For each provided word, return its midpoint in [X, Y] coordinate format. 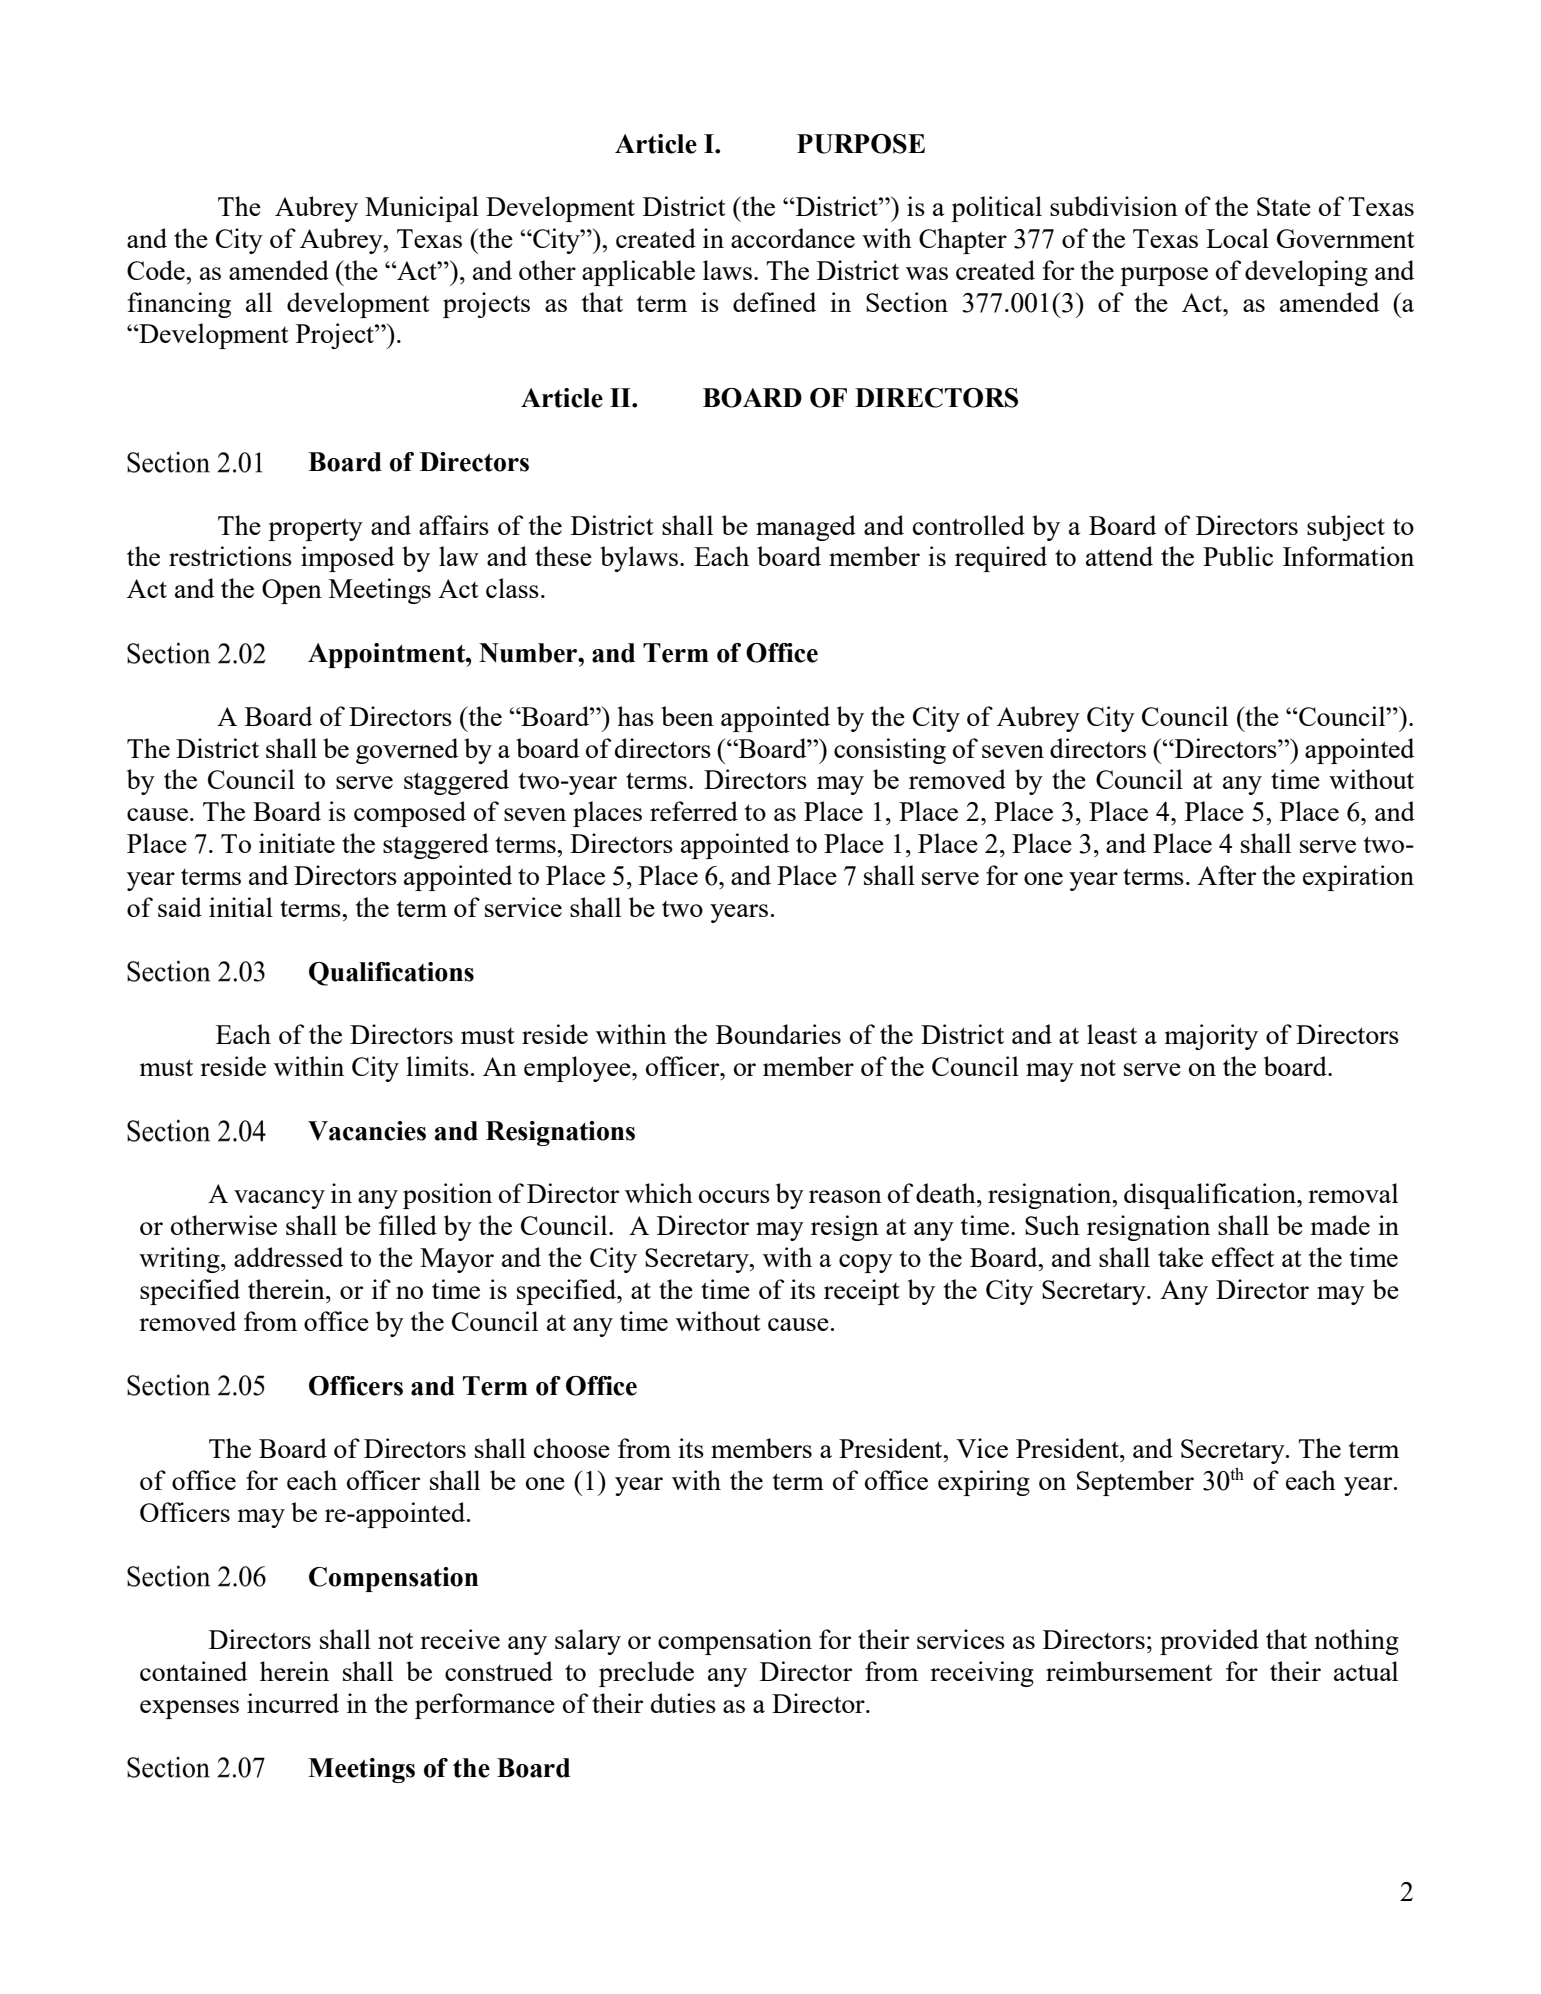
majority [1211, 1037]
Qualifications [391, 974]
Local [1237, 238]
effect [1243, 1257]
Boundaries [778, 1034]
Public [1238, 556]
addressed [288, 1257]
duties [683, 1703]
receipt [862, 1292]
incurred [293, 1703]
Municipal [422, 209]
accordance [793, 238]
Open [292, 591]
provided [1209, 1642]
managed [806, 528]
